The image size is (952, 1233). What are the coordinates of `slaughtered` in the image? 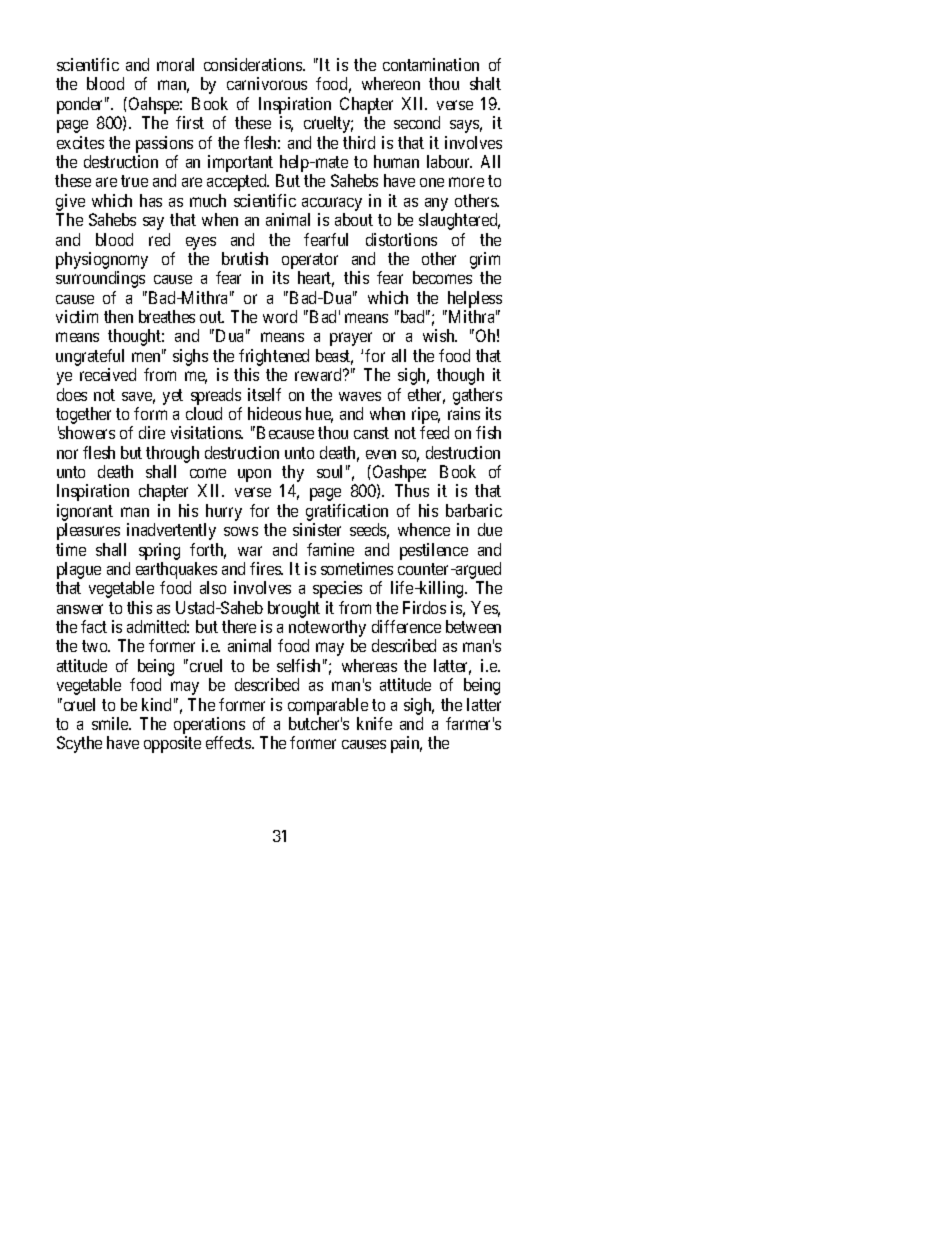 It's located at (459, 221).
